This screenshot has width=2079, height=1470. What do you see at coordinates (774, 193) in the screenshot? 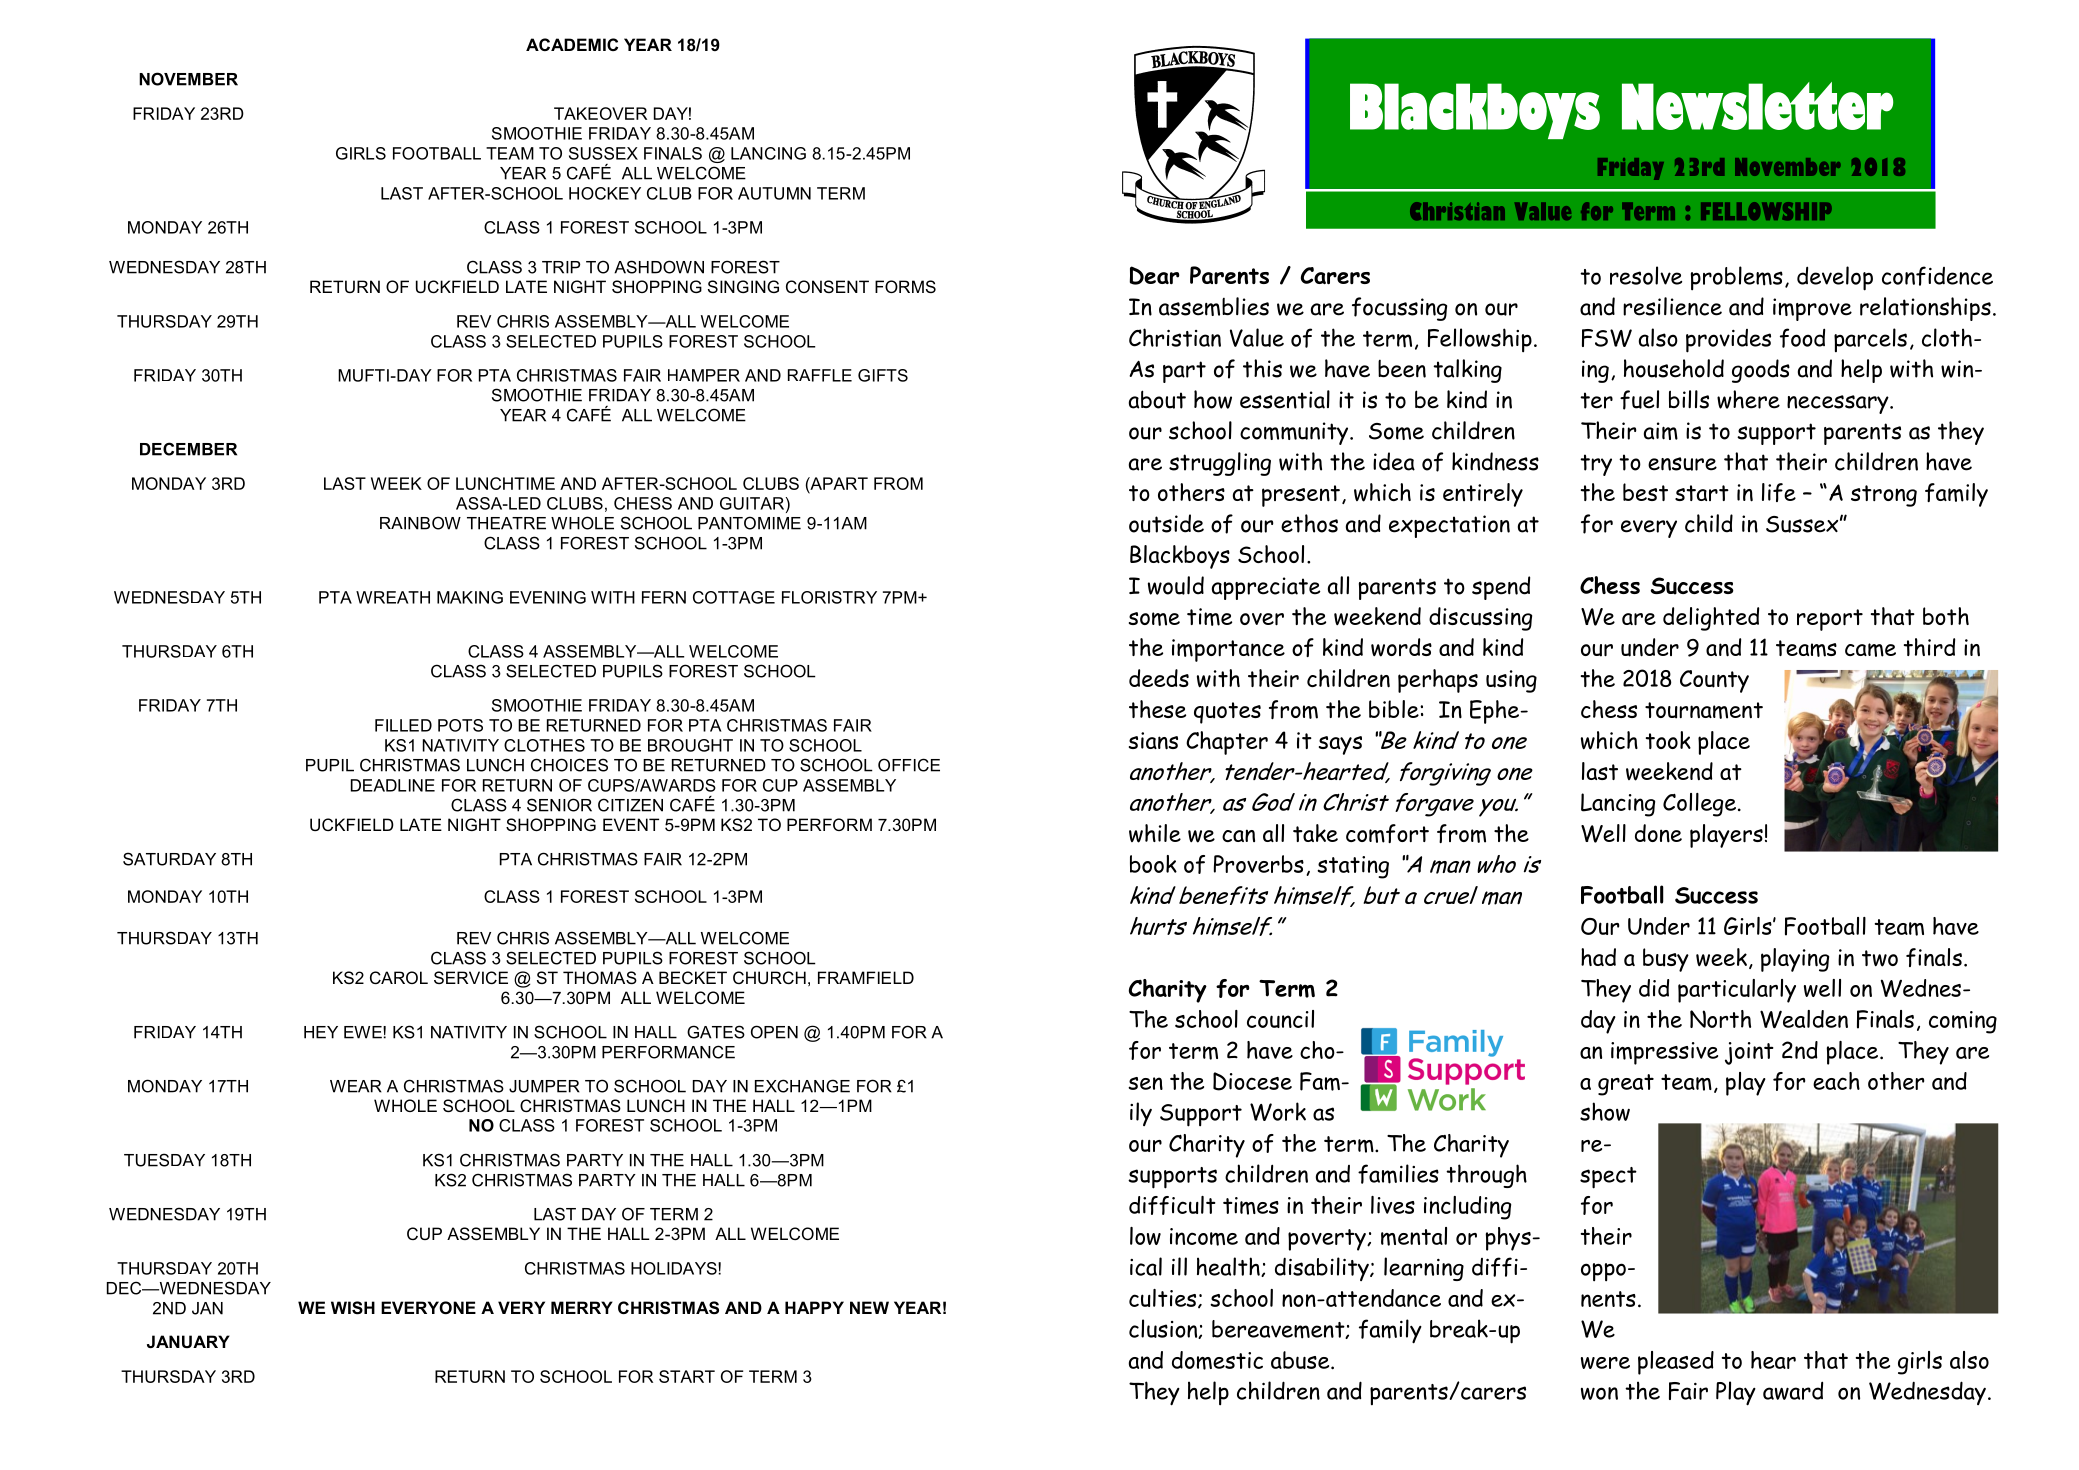
I see `AUTUMN` at bounding box center [774, 193].
